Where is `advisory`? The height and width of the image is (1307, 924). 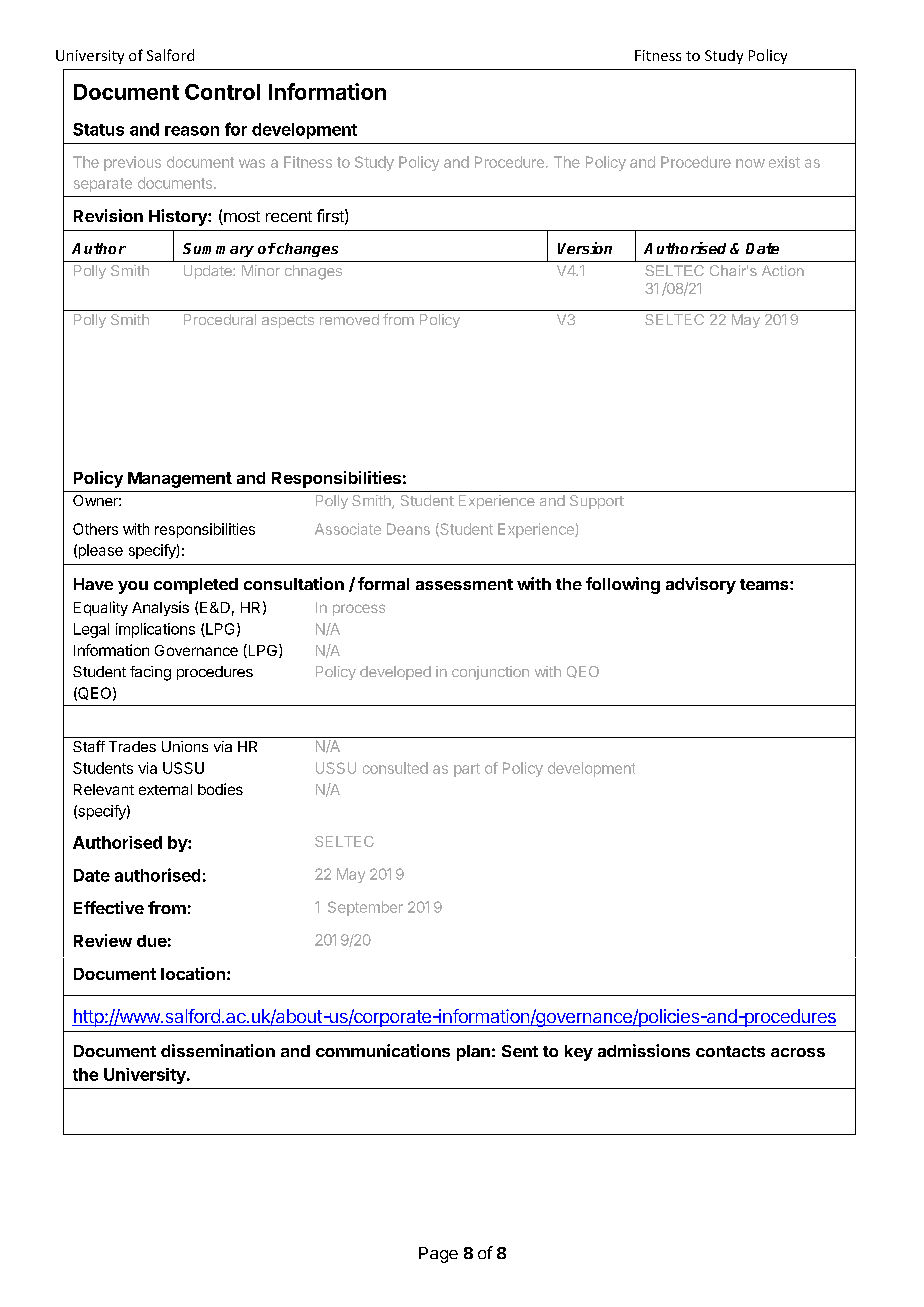 advisory is located at coordinates (701, 585).
